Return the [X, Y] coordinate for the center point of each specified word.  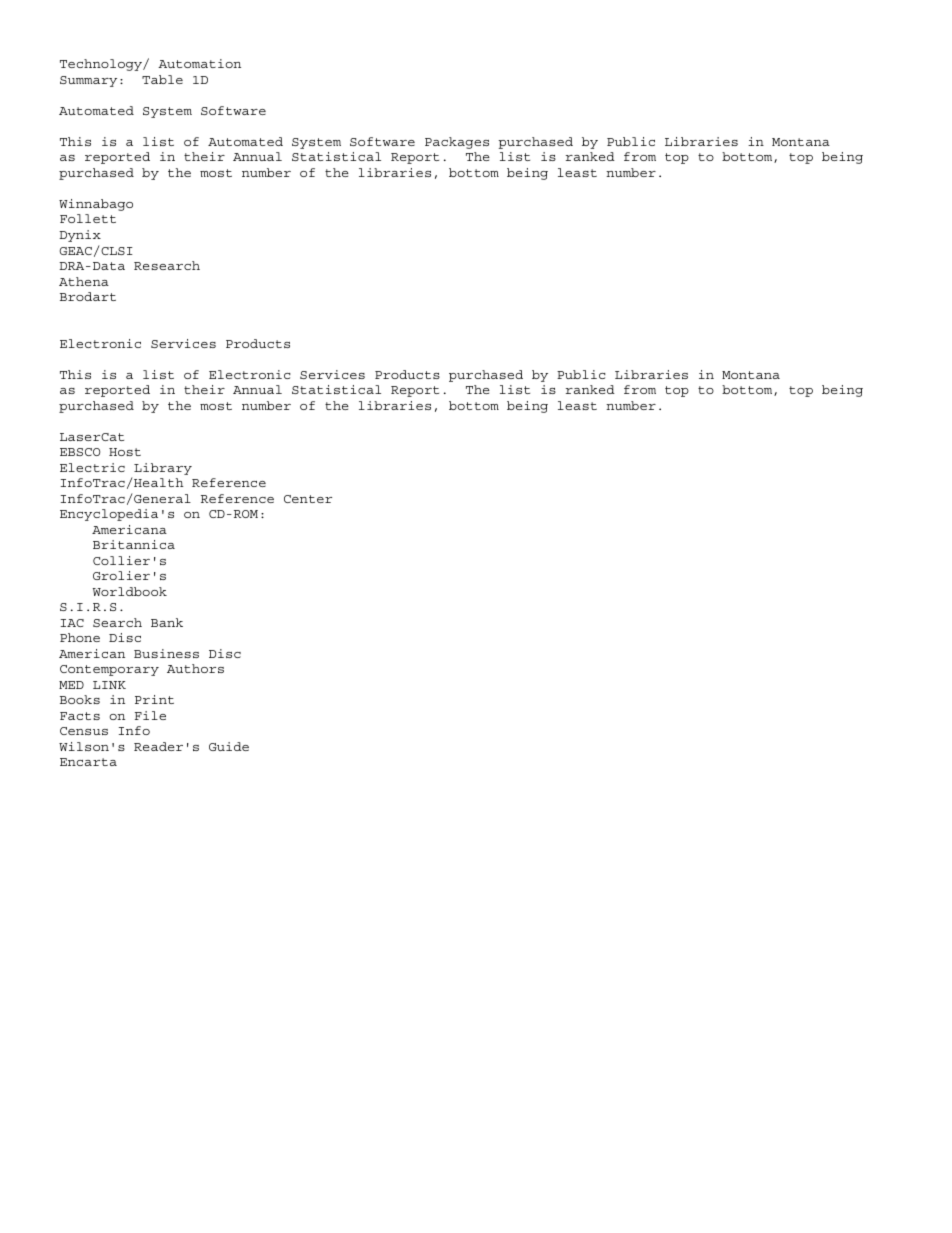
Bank [167, 622]
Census [84, 731]
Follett [88, 218]
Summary [88, 81]
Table [162, 79]
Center [308, 499]
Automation [199, 63]
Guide [229, 746]
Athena [84, 281]
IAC [72, 623]
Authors [195, 668]
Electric [92, 467]
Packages [457, 143]
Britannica [134, 544]
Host [125, 452]
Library [163, 469]
